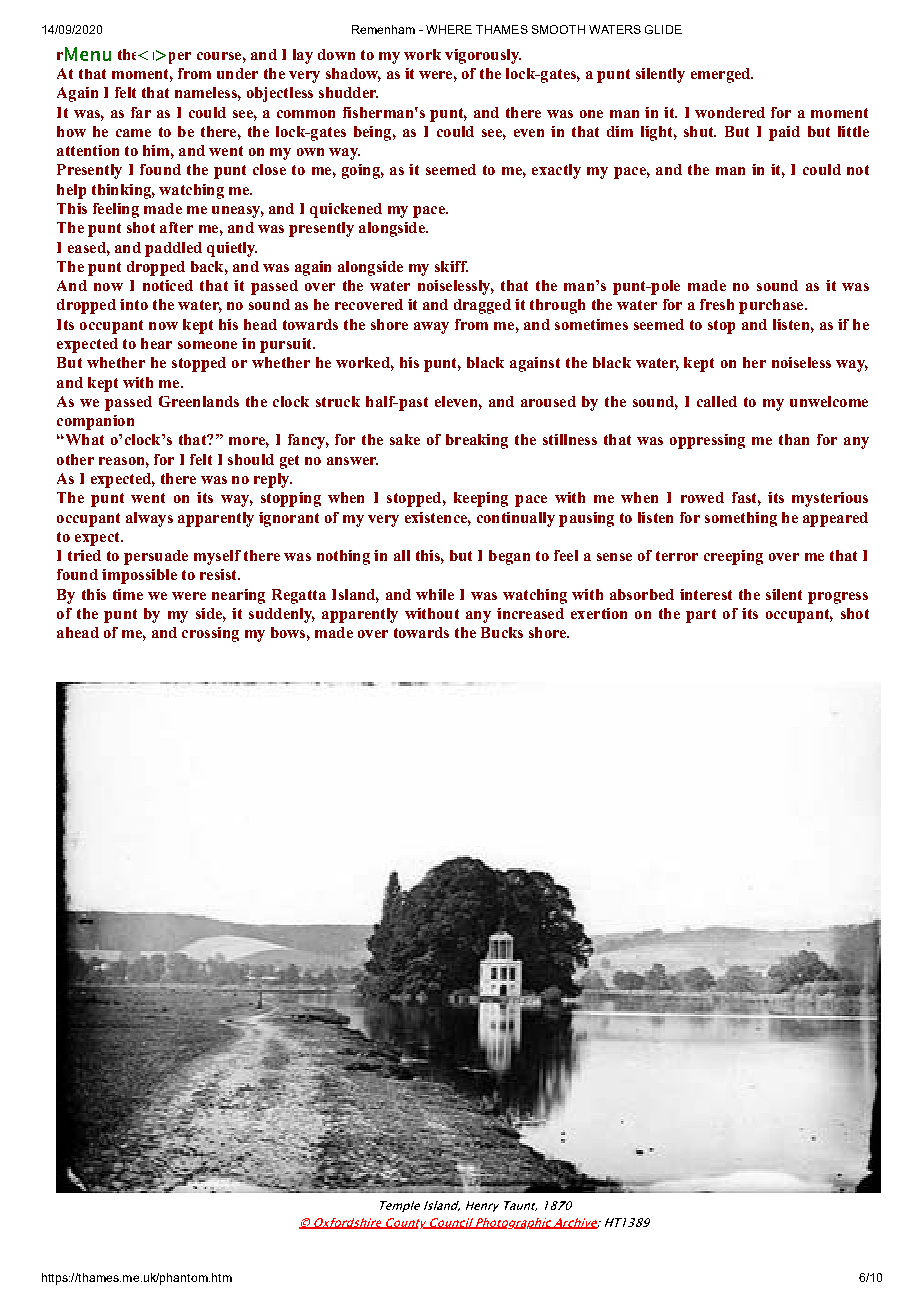 This image has height=1308, width=924. Describe the element at coordinates (166, 57) in the image. I see `proper` at that location.
